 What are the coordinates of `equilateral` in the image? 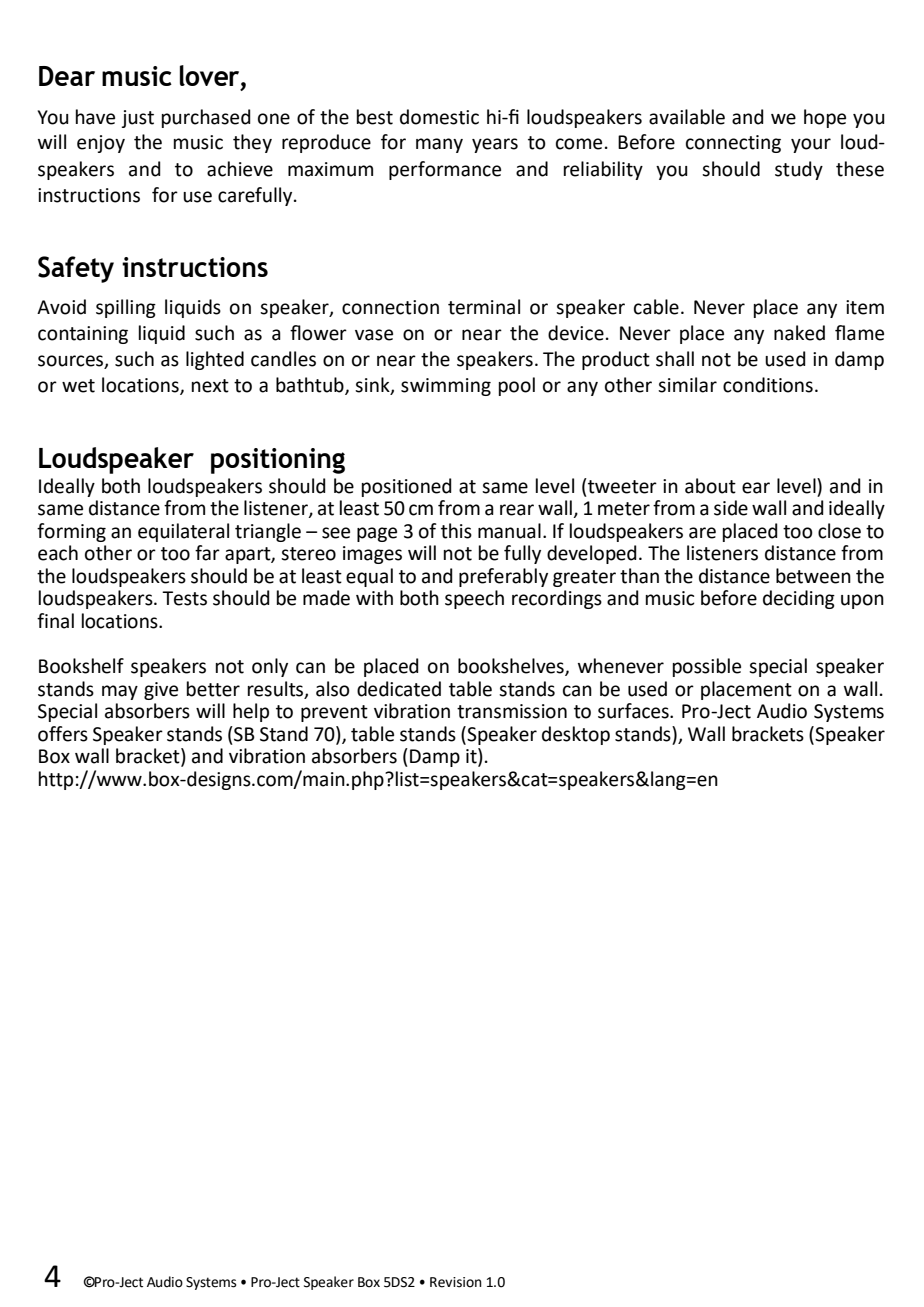 It's located at (183, 532).
